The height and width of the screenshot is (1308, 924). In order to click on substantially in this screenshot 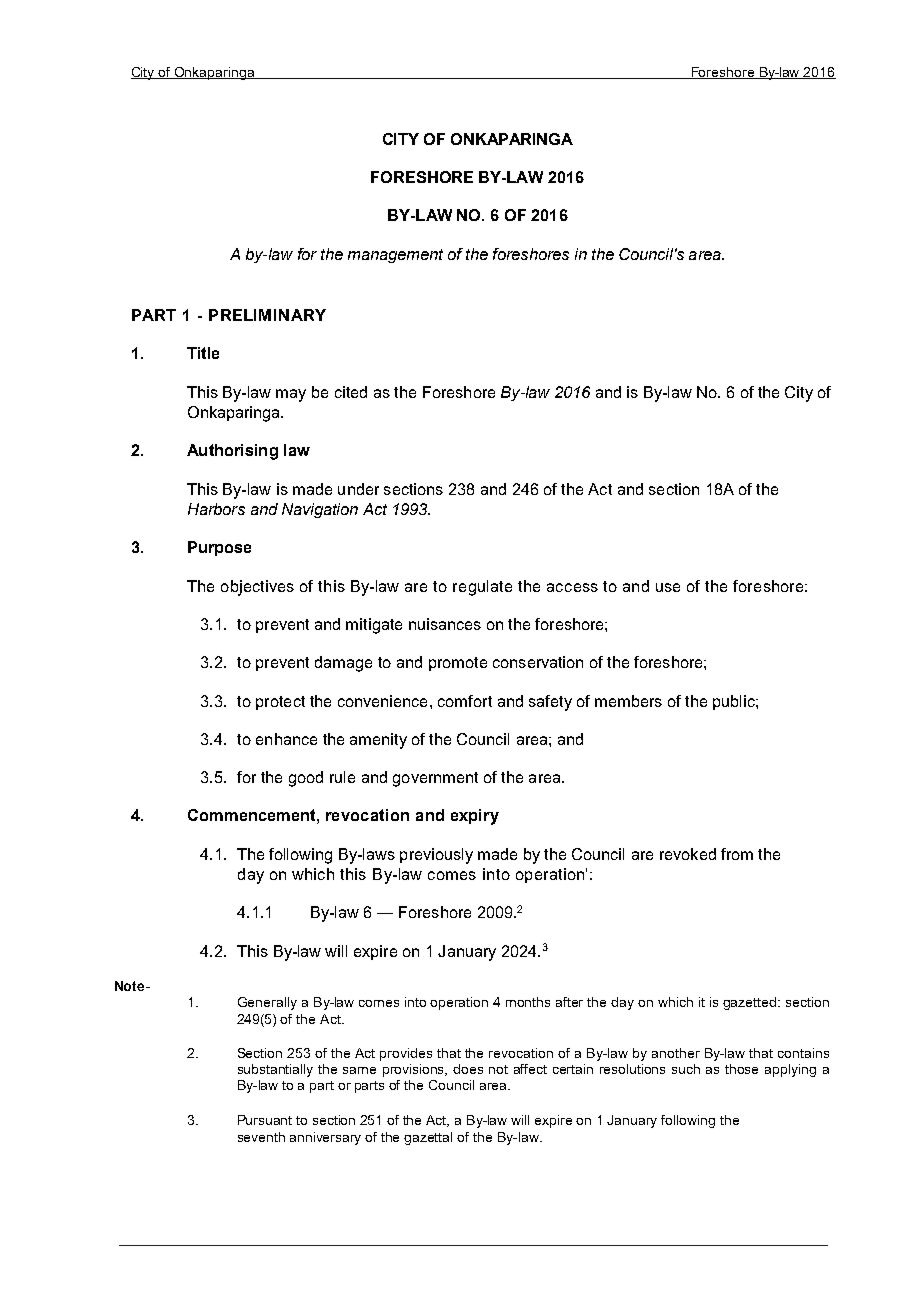, I will do `click(275, 1070)`.
